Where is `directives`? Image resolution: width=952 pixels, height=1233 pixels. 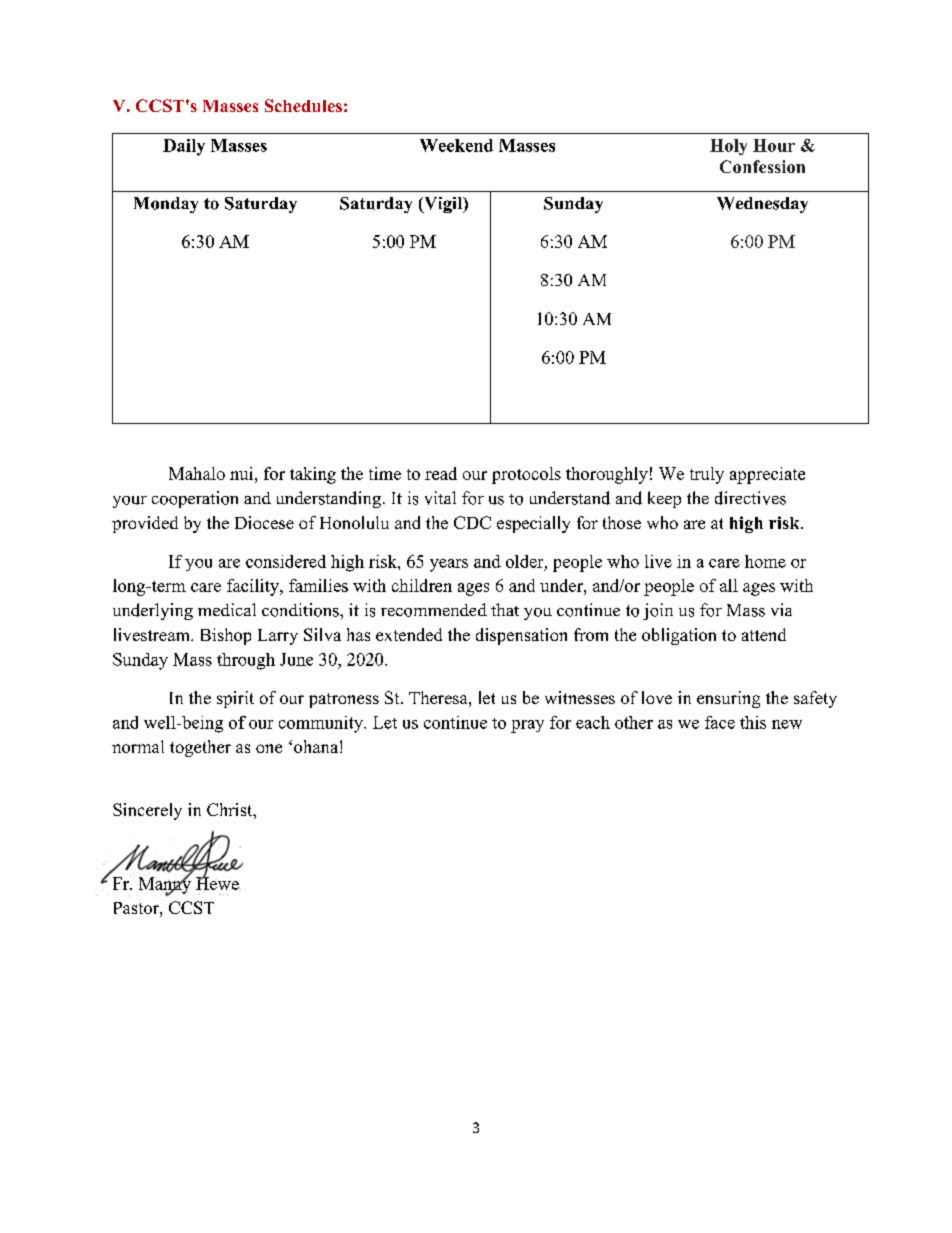 directives is located at coordinates (750, 498).
